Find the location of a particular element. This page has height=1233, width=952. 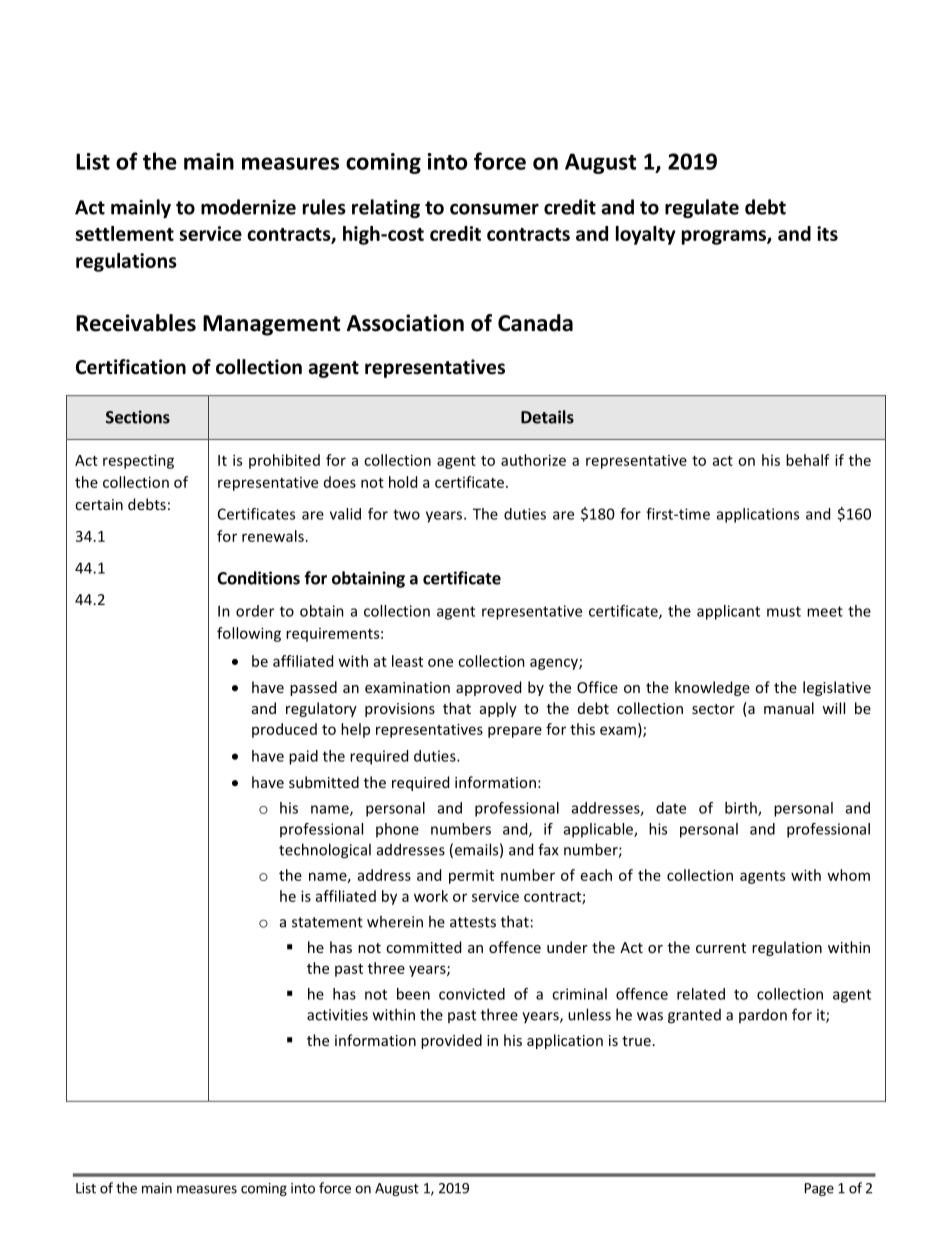

consumer is located at coordinates (494, 209).
